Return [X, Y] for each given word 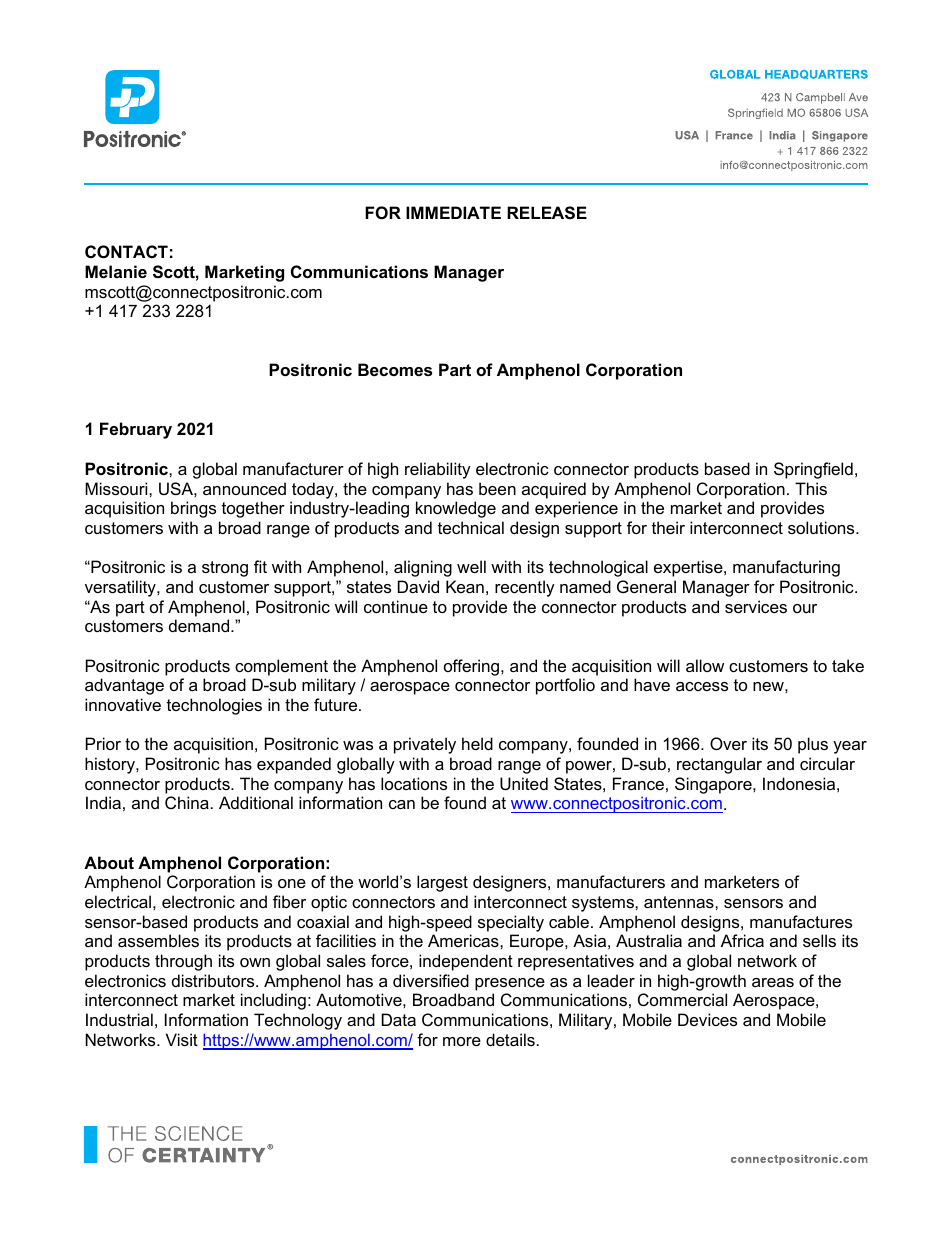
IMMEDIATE [453, 212]
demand [200, 625]
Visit [182, 1039]
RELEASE [547, 213]
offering [473, 667]
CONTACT [126, 251]
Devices [707, 1019]
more [462, 1041]
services [756, 606]
